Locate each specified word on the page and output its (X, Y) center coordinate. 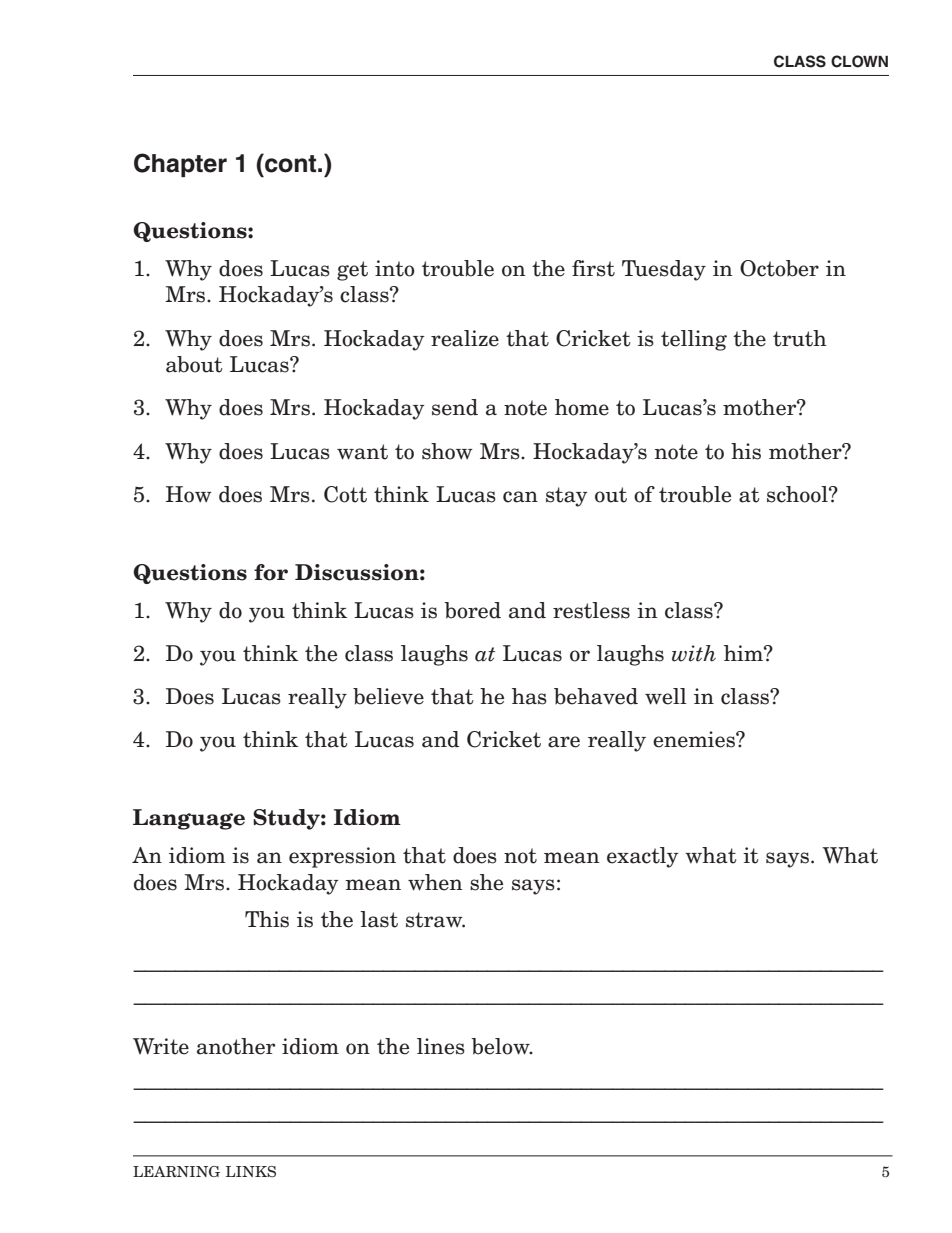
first (593, 268)
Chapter (180, 165)
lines (441, 1046)
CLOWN (859, 61)
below (501, 1046)
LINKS (251, 1171)
